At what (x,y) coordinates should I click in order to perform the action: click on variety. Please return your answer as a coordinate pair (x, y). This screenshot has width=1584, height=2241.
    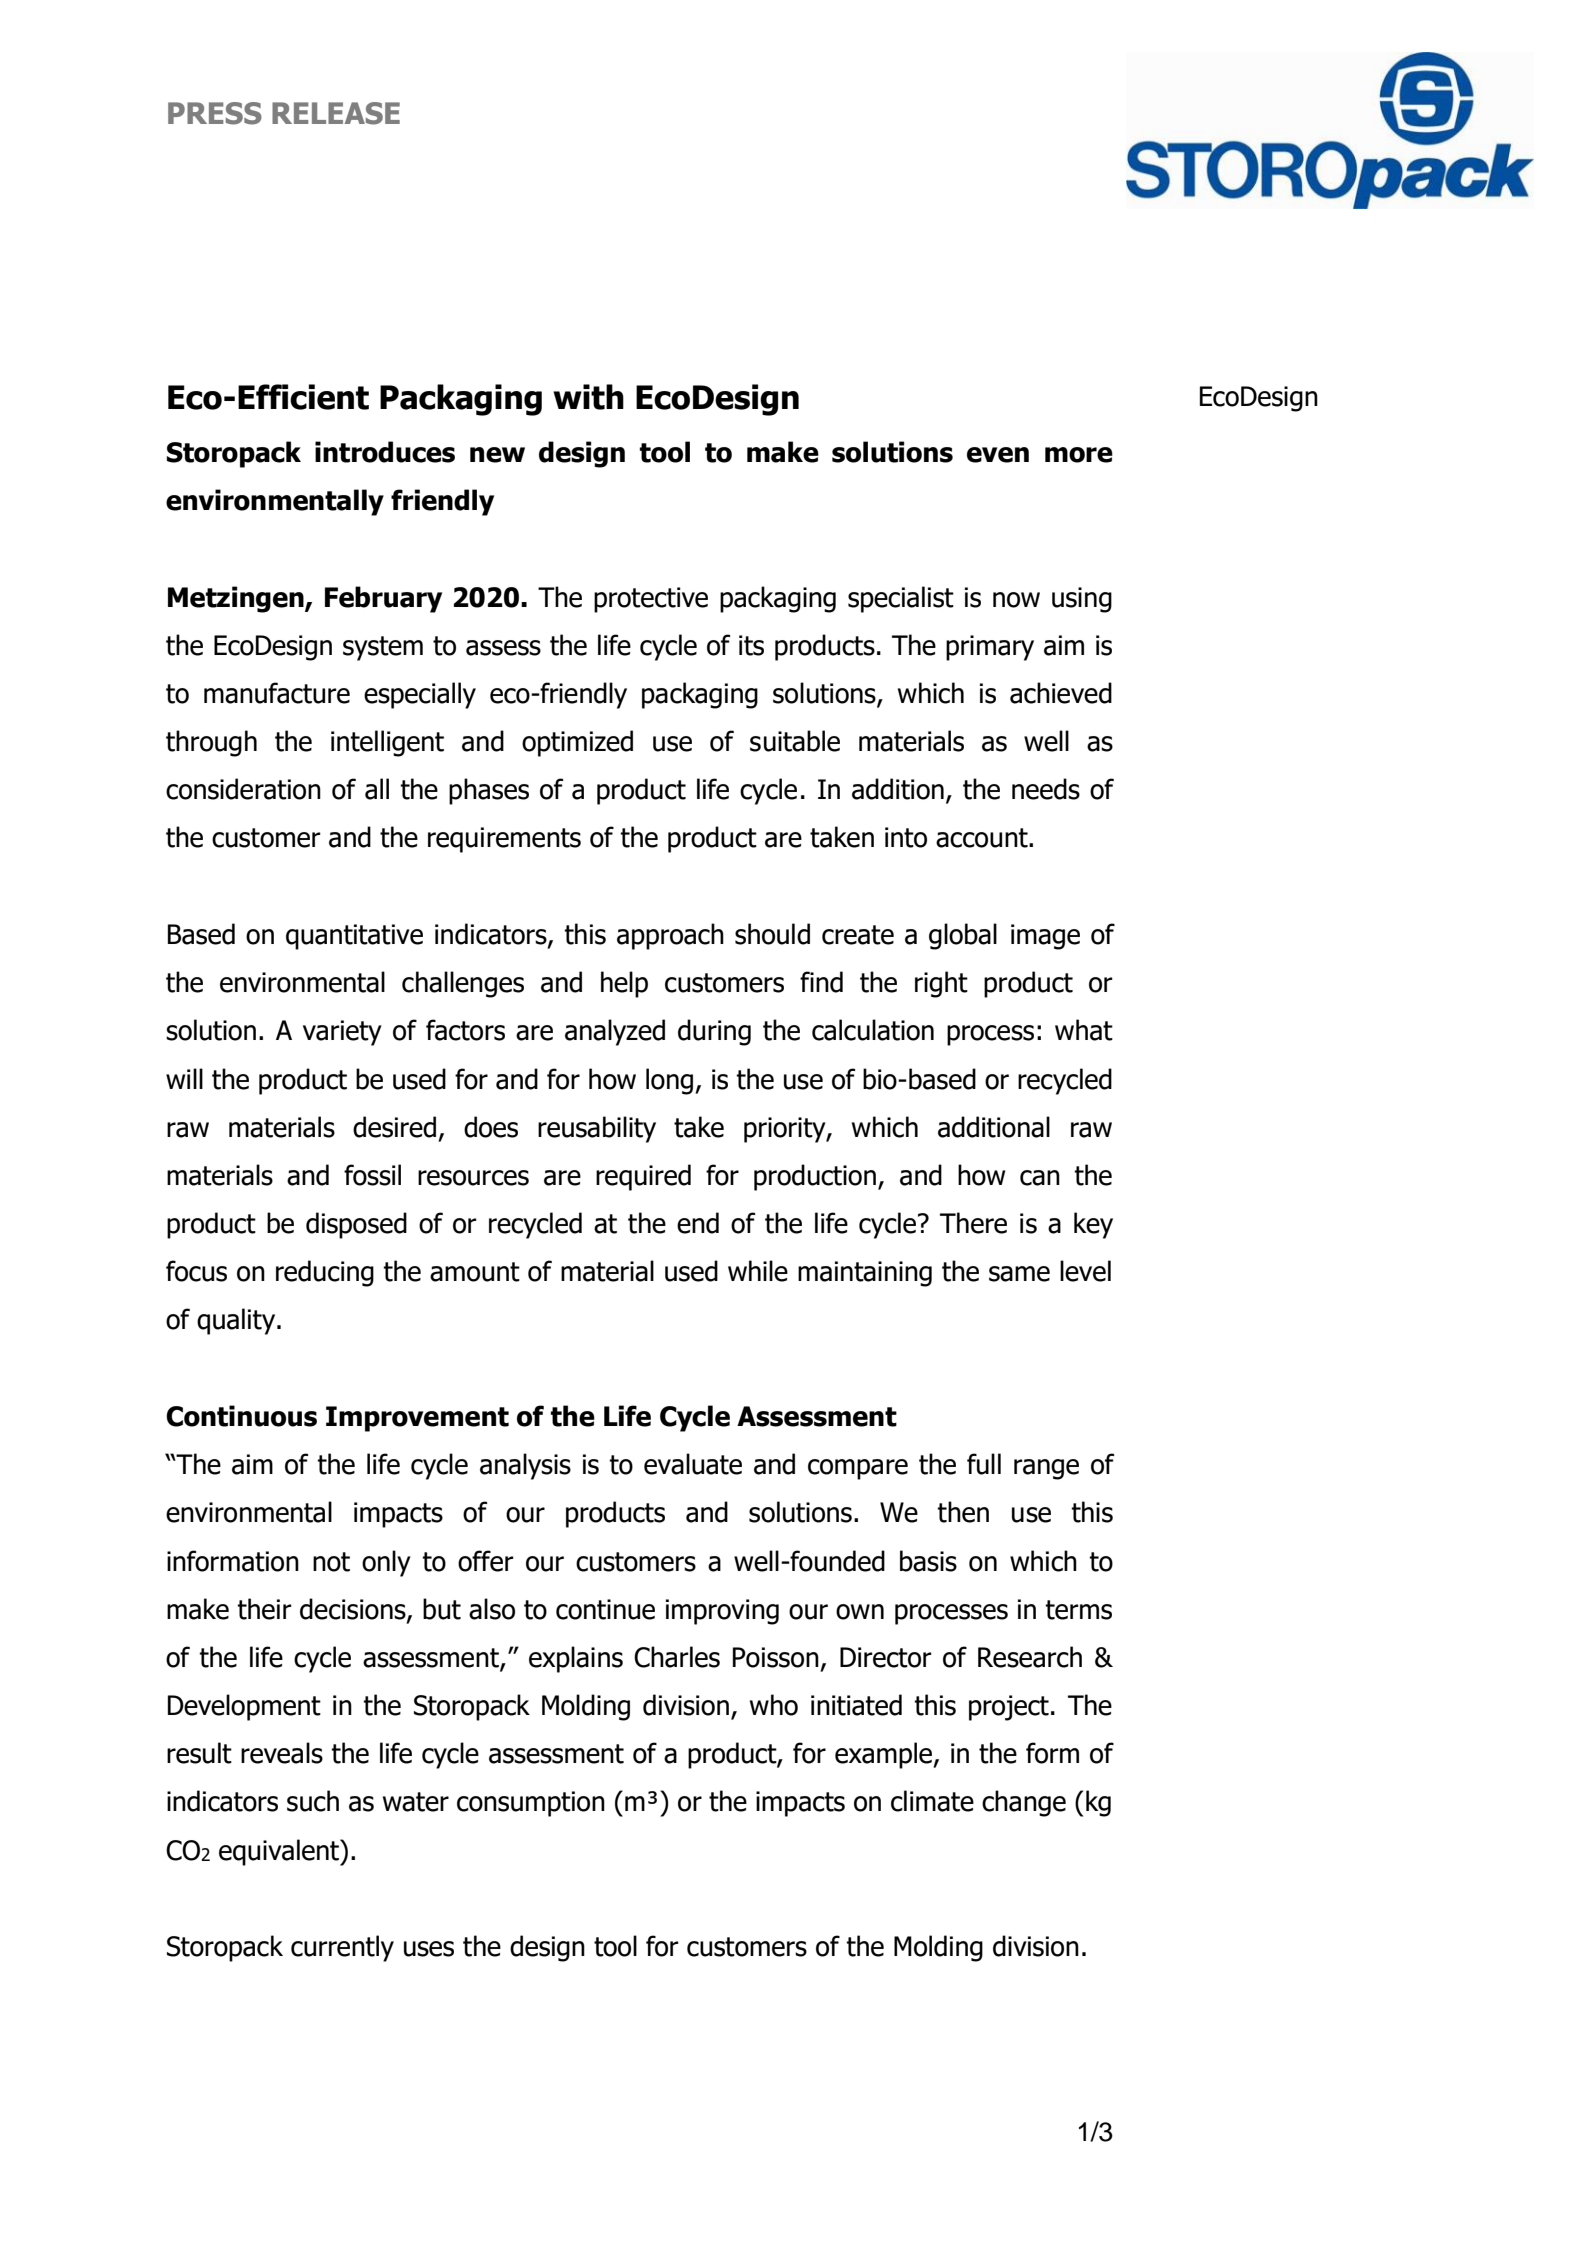
    Looking at the image, I should click on (342, 1033).
